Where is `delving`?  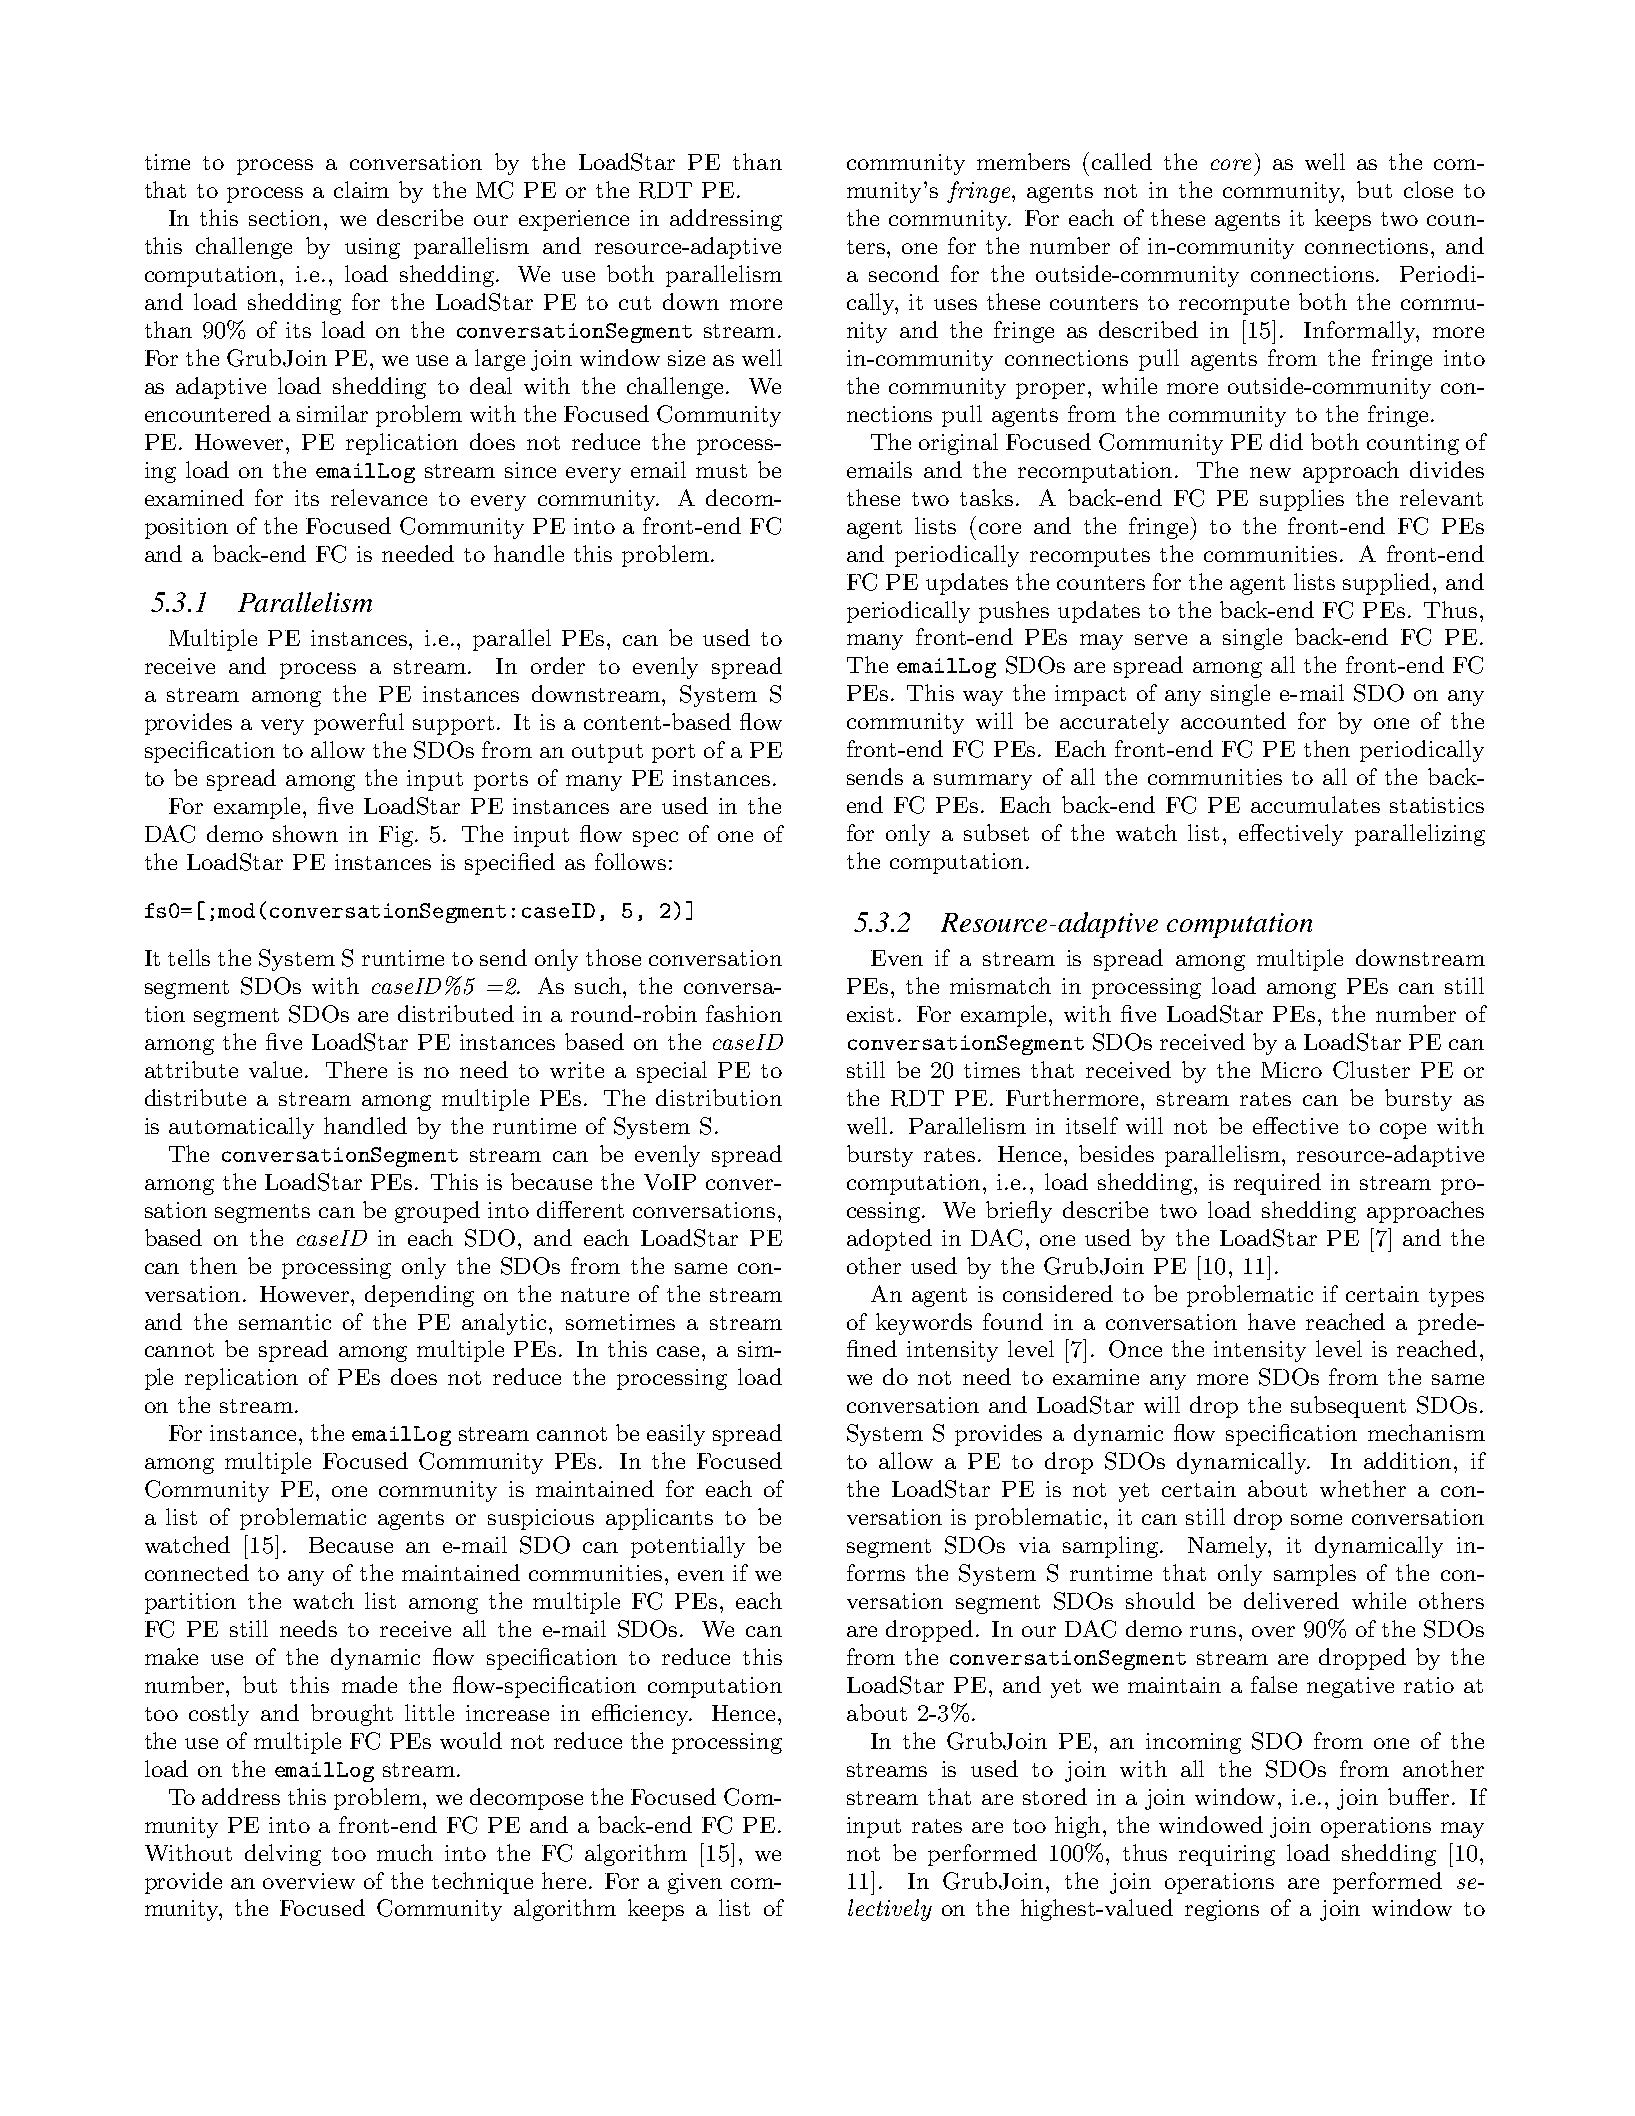
delving is located at coordinates (283, 1855).
